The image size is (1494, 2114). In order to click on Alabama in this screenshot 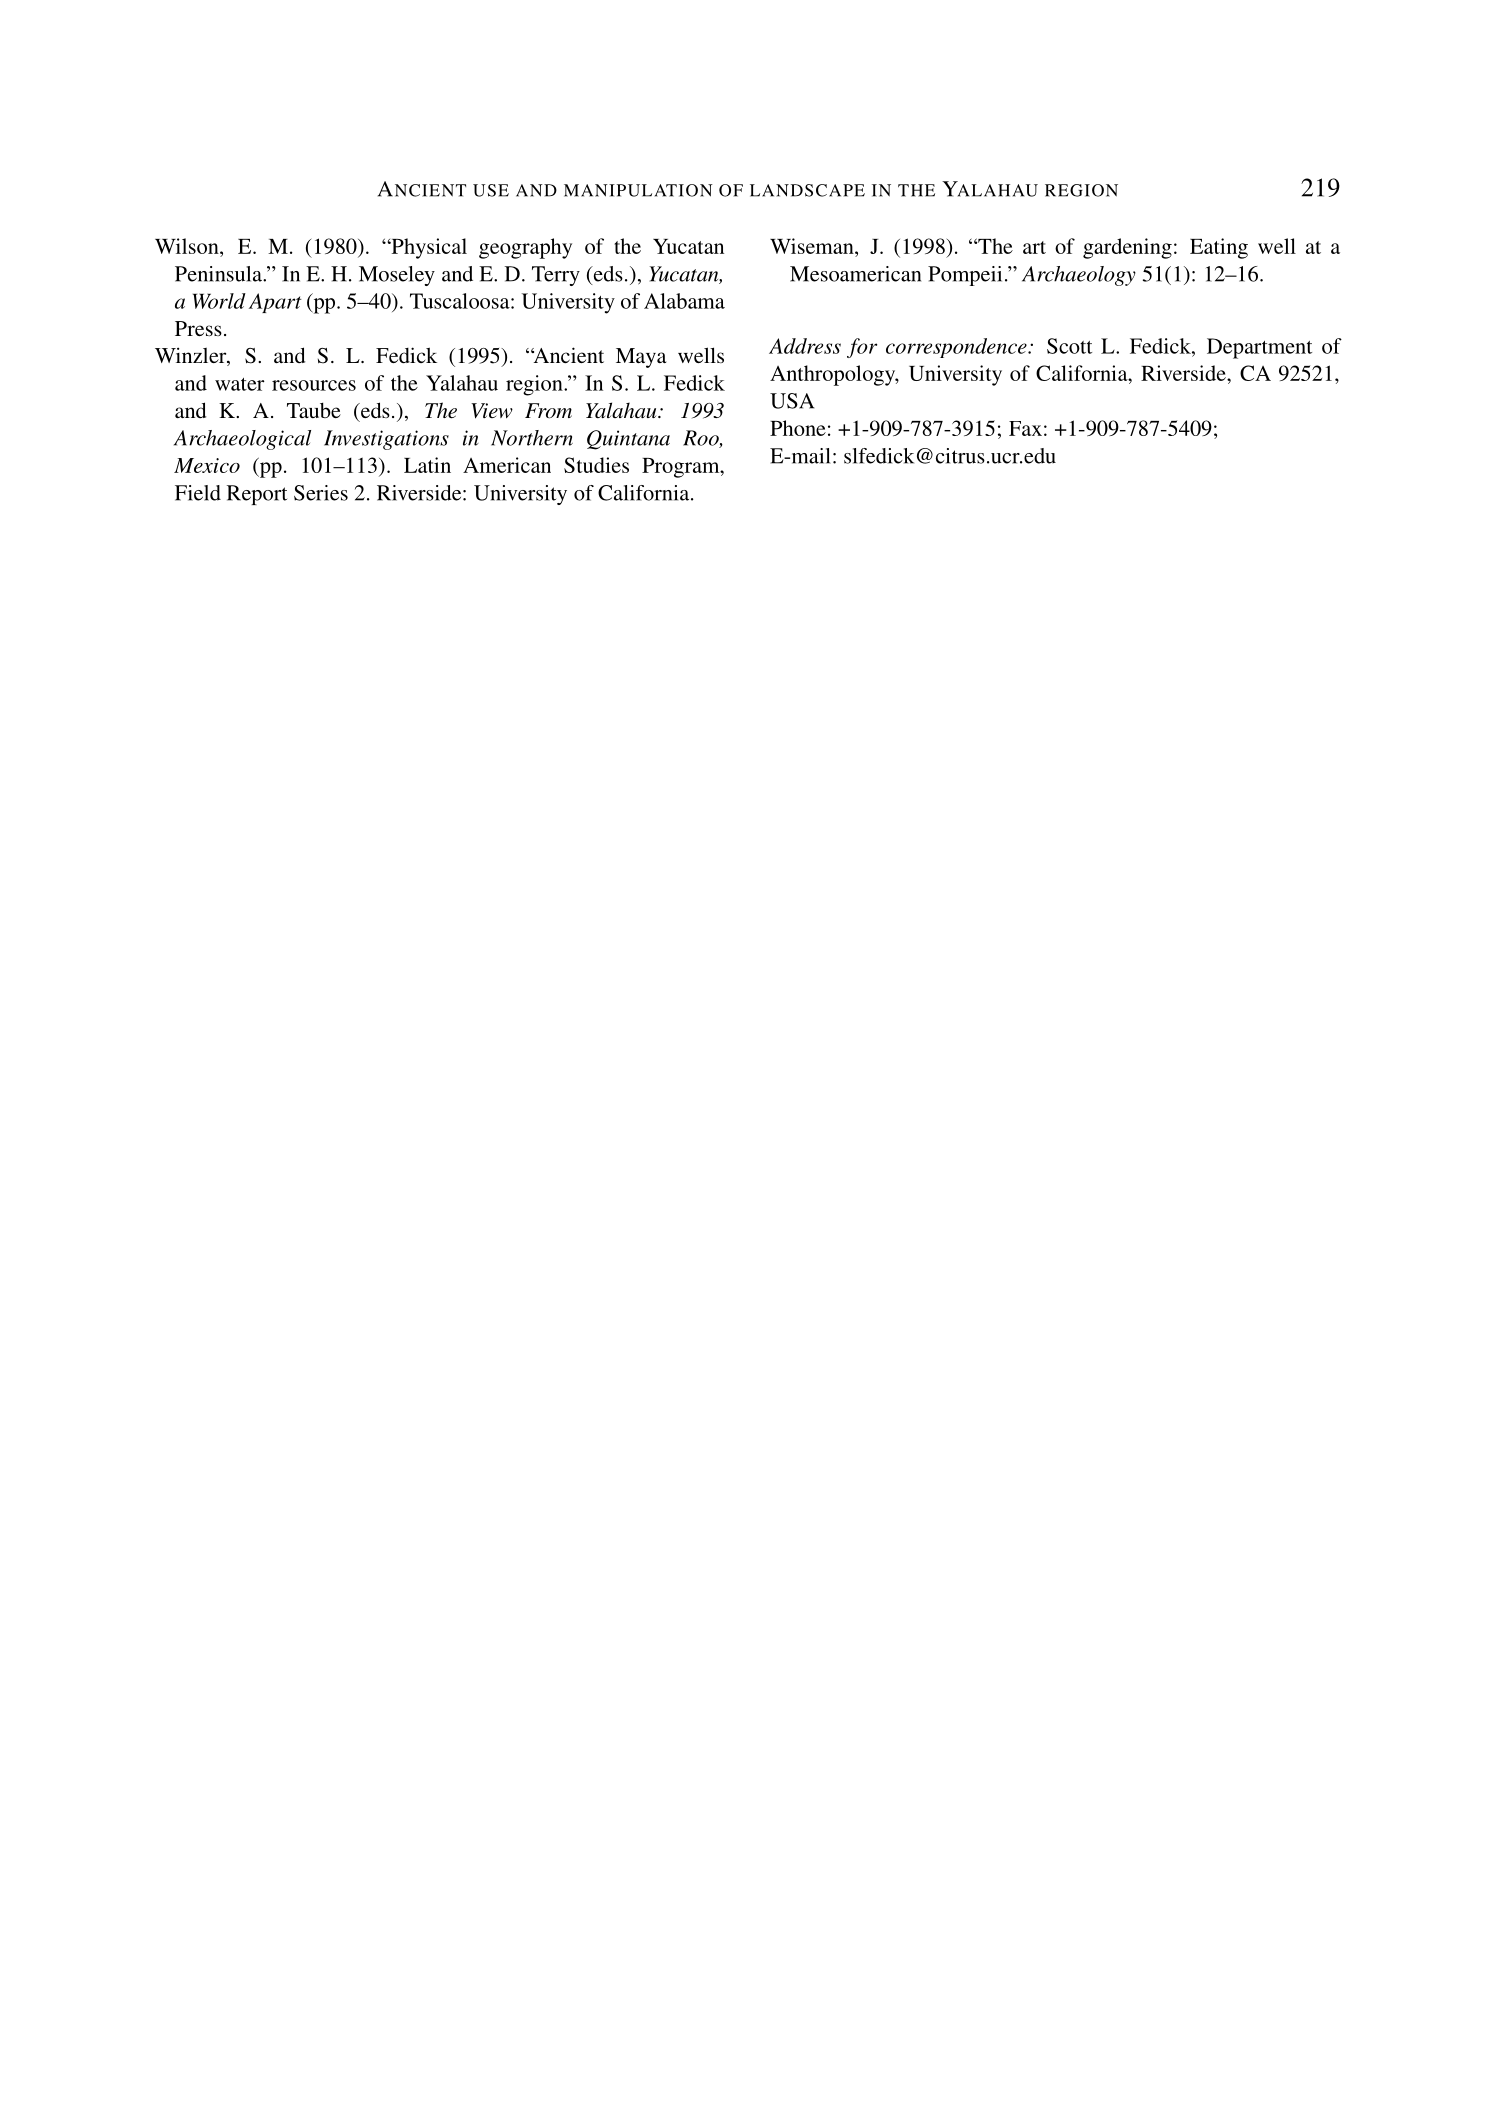, I will do `click(684, 301)`.
